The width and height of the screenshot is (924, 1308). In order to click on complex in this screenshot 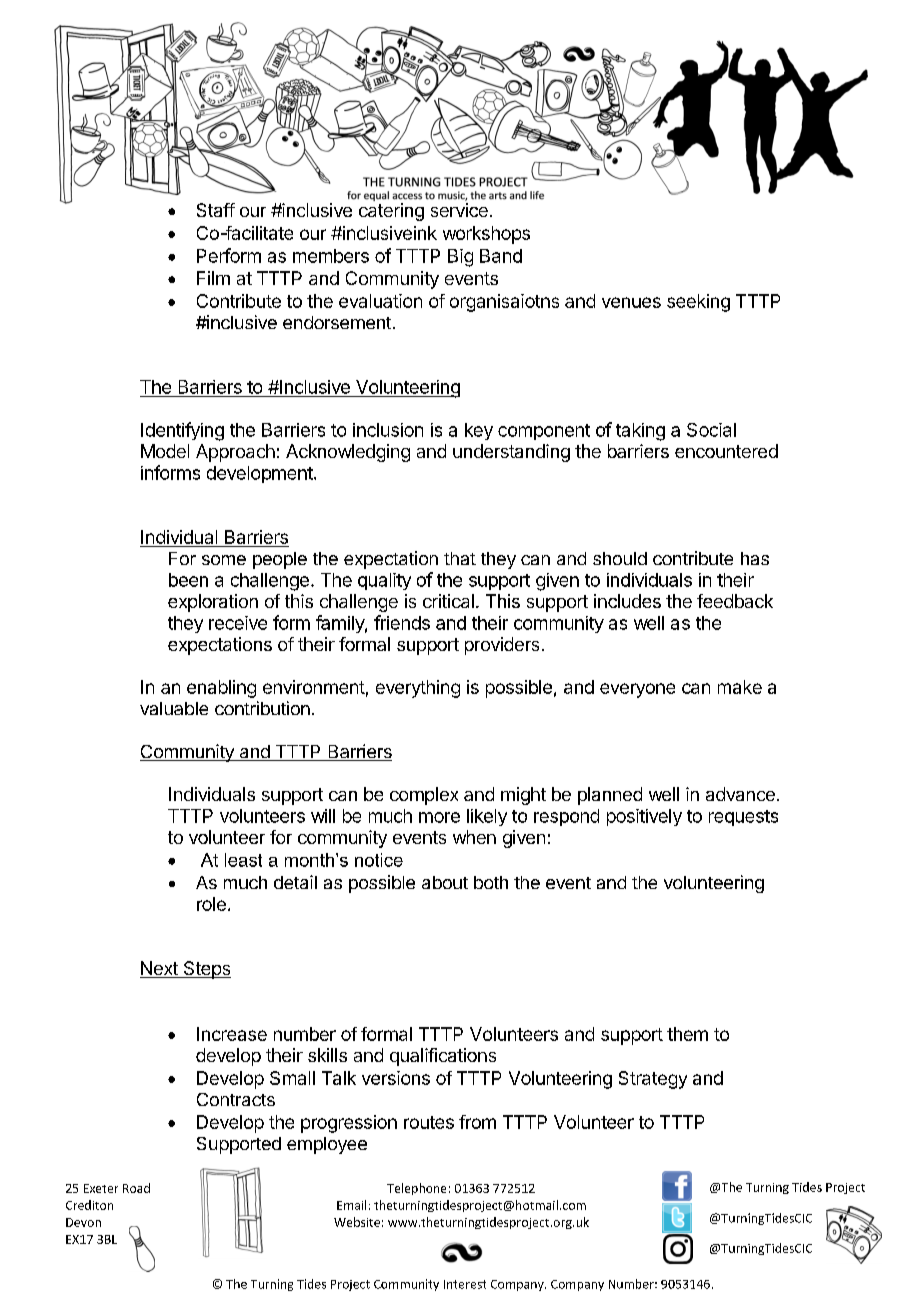, I will do `click(424, 796)`.
